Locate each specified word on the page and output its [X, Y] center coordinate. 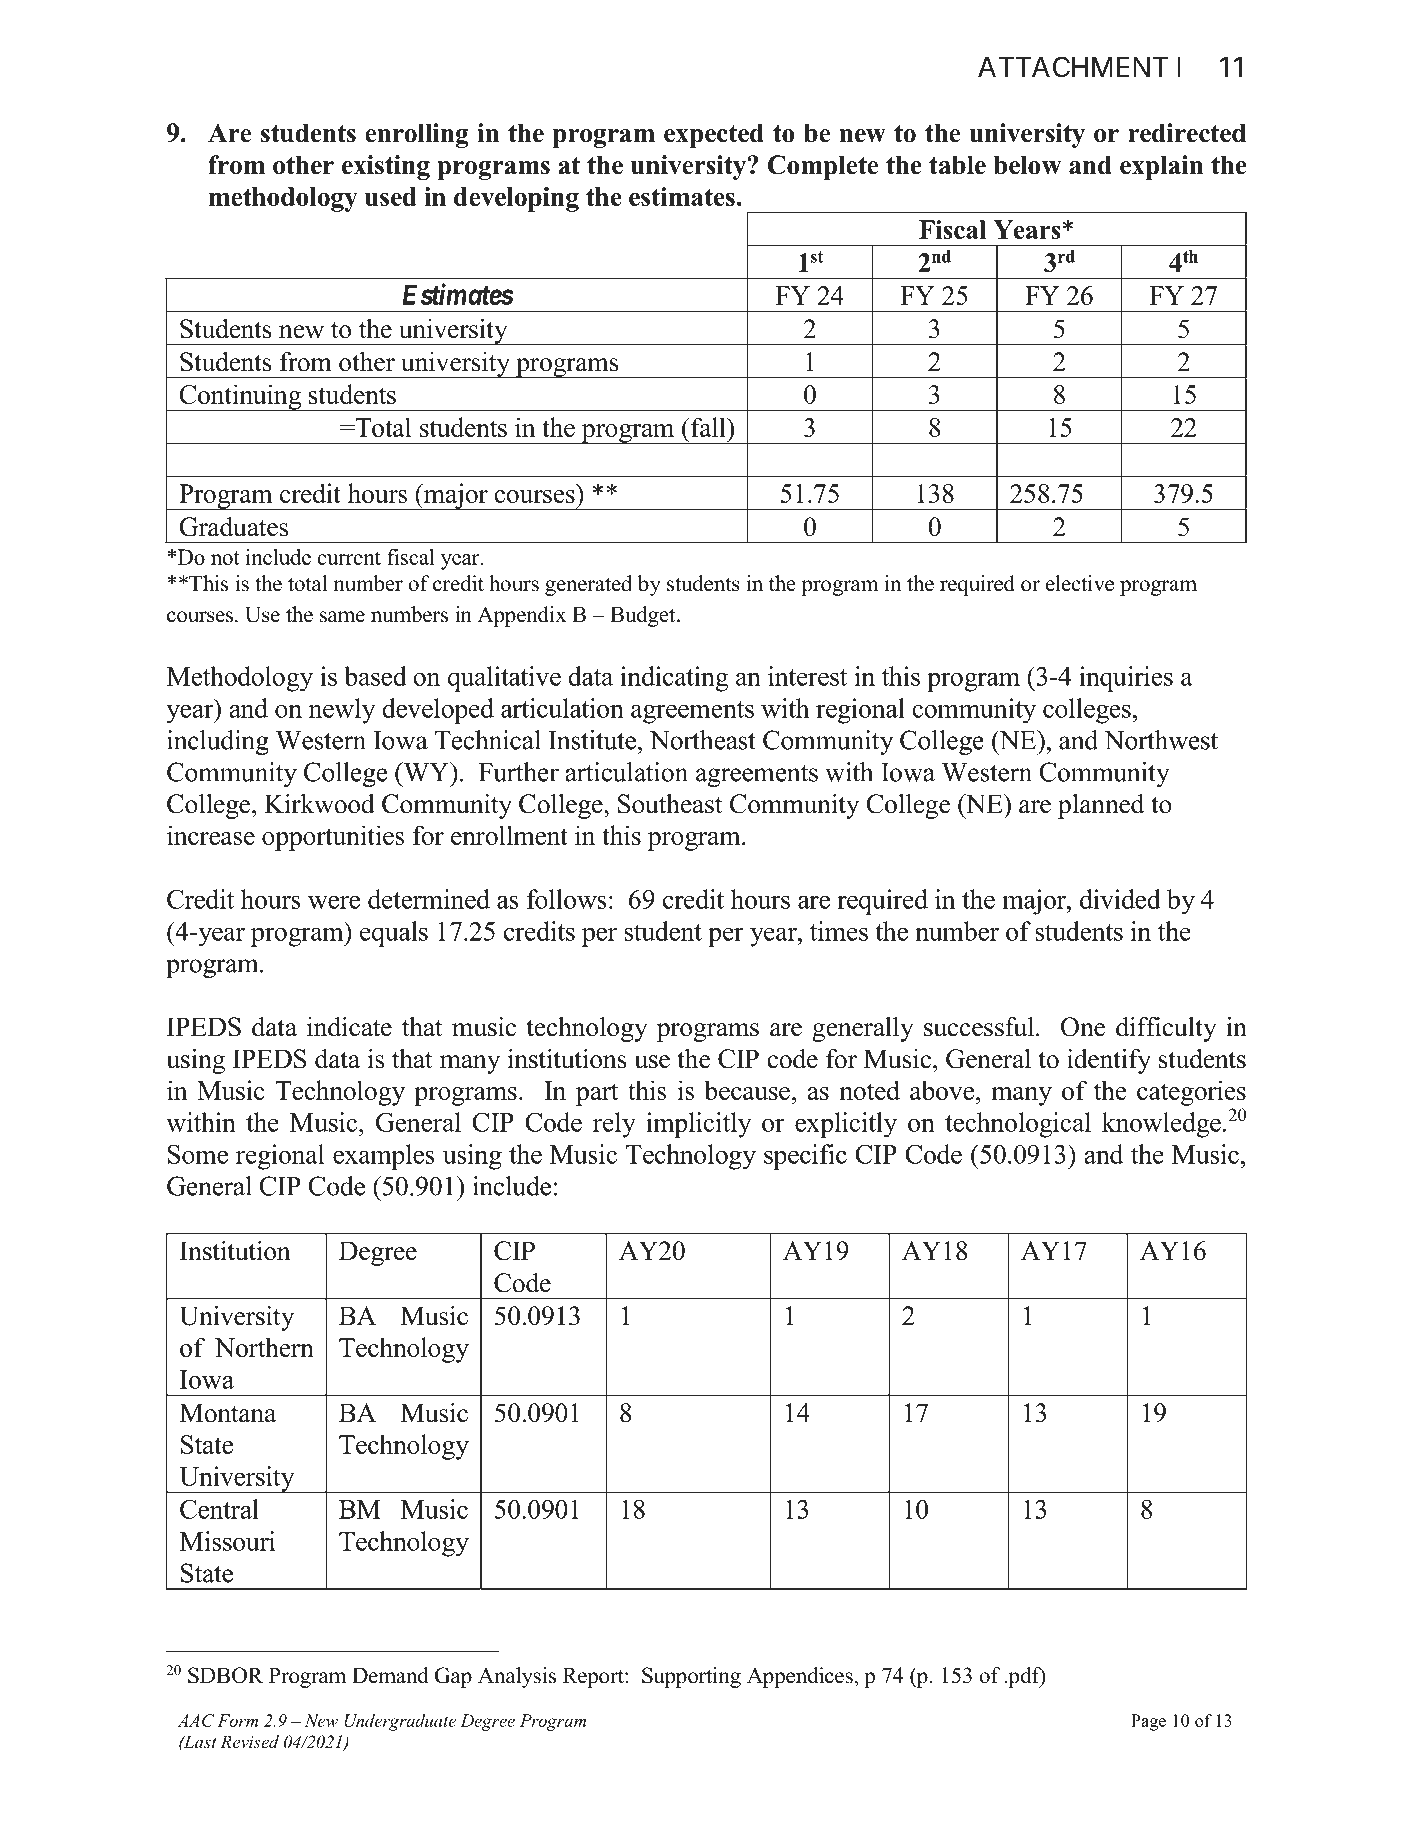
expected [714, 135]
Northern [264, 1347]
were [334, 902]
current [349, 558]
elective [1080, 583]
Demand [390, 1675]
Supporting [691, 1677]
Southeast [670, 804]
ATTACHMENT [1073, 67]
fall [708, 427]
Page [1148, 1722]
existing [386, 167]
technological [1018, 1125]
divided [1120, 899]
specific [805, 1157]
